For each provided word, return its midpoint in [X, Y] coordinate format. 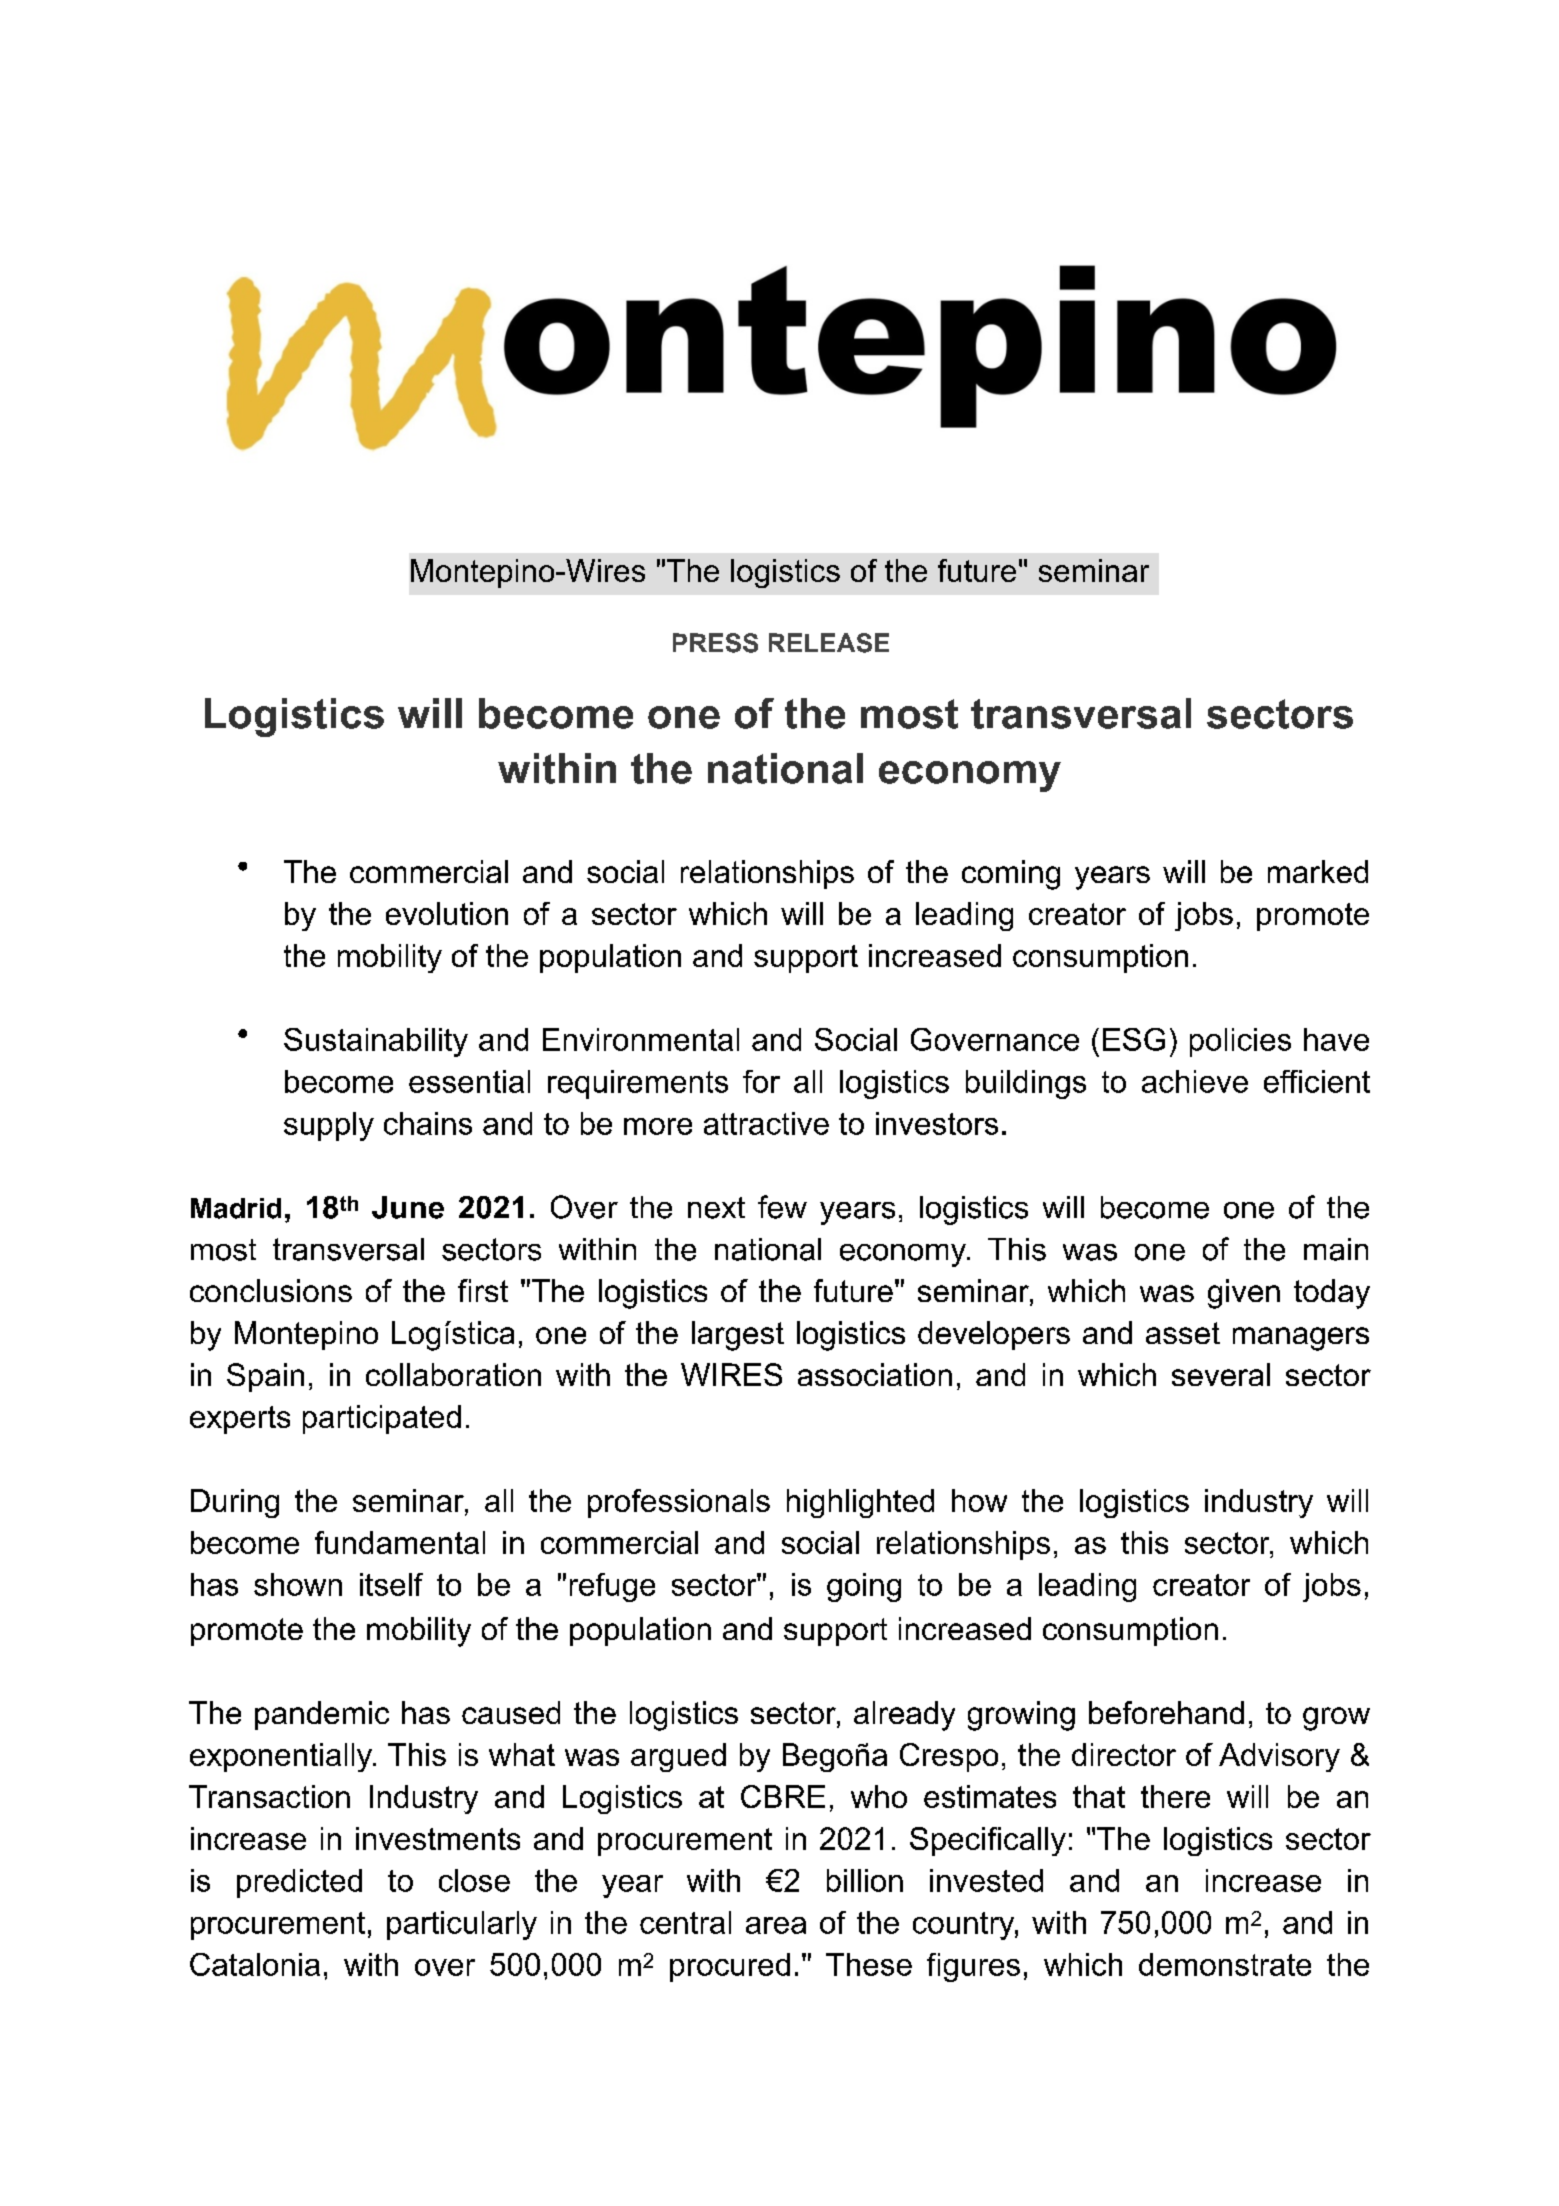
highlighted [860, 1503]
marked [1318, 871]
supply [329, 1126]
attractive [766, 1123]
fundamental [400, 1542]
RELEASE [829, 643]
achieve [1195, 1081]
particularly [462, 1925]
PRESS [715, 643]
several [1221, 1374]
